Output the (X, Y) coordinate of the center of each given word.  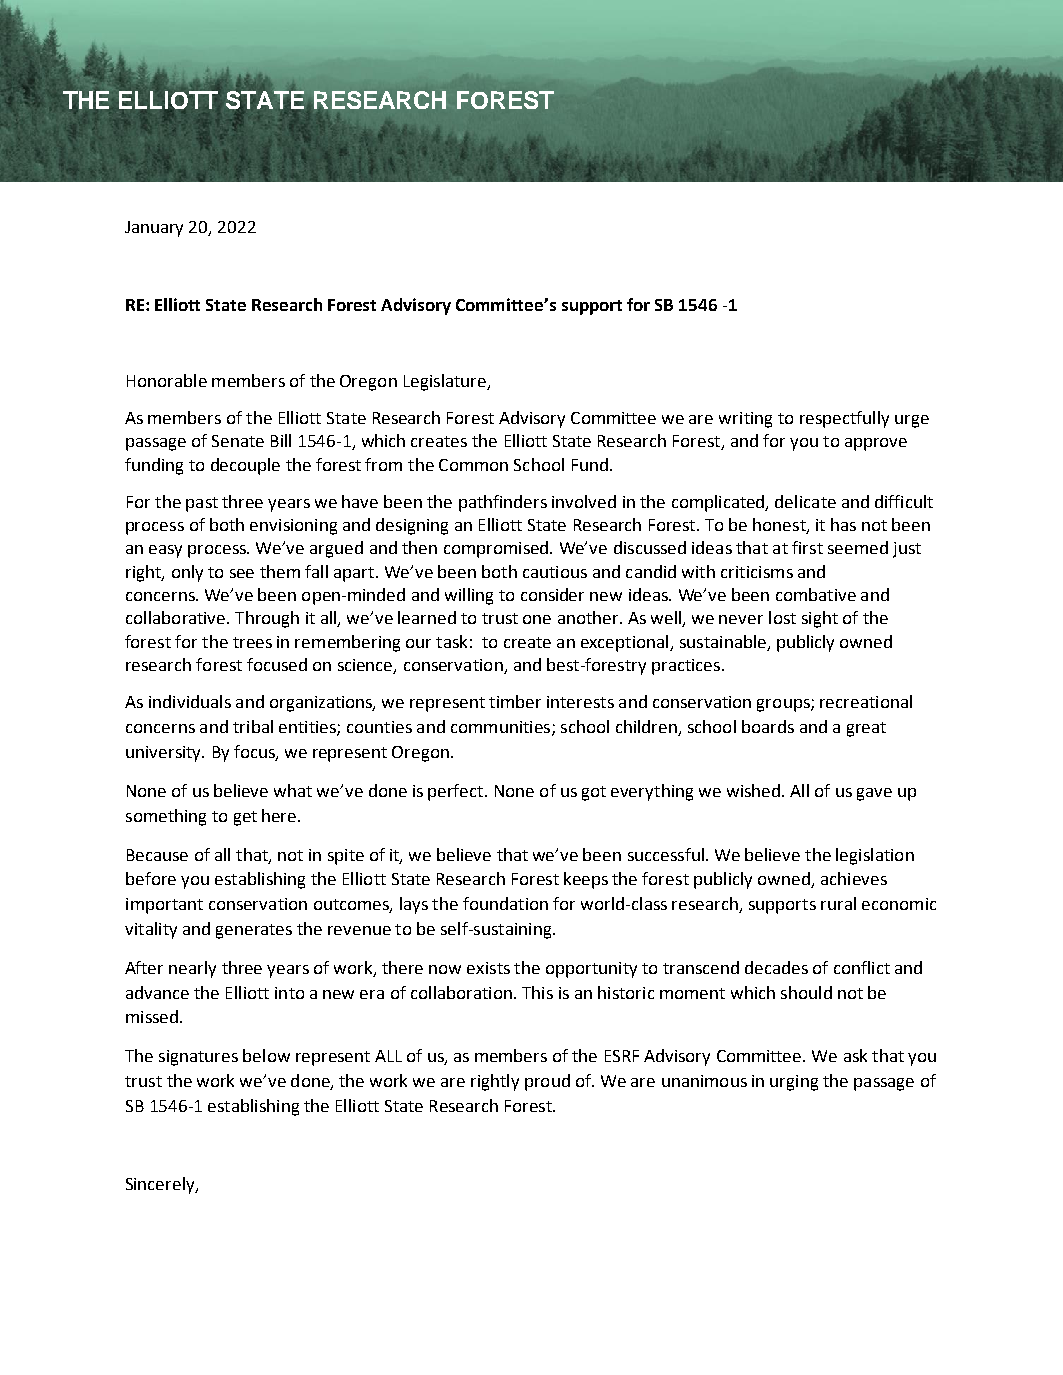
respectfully (844, 419)
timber (515, 701)
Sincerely (161, 1185)
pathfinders (503, 503)
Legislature (446, 382)
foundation (505, 903)
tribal (253, 726)
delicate (805, 501)
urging (794, 1083)
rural (838, 903)
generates (254, 931)
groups (784, 705)
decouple (245, 466)
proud (547, 1082)
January (154, 229)
